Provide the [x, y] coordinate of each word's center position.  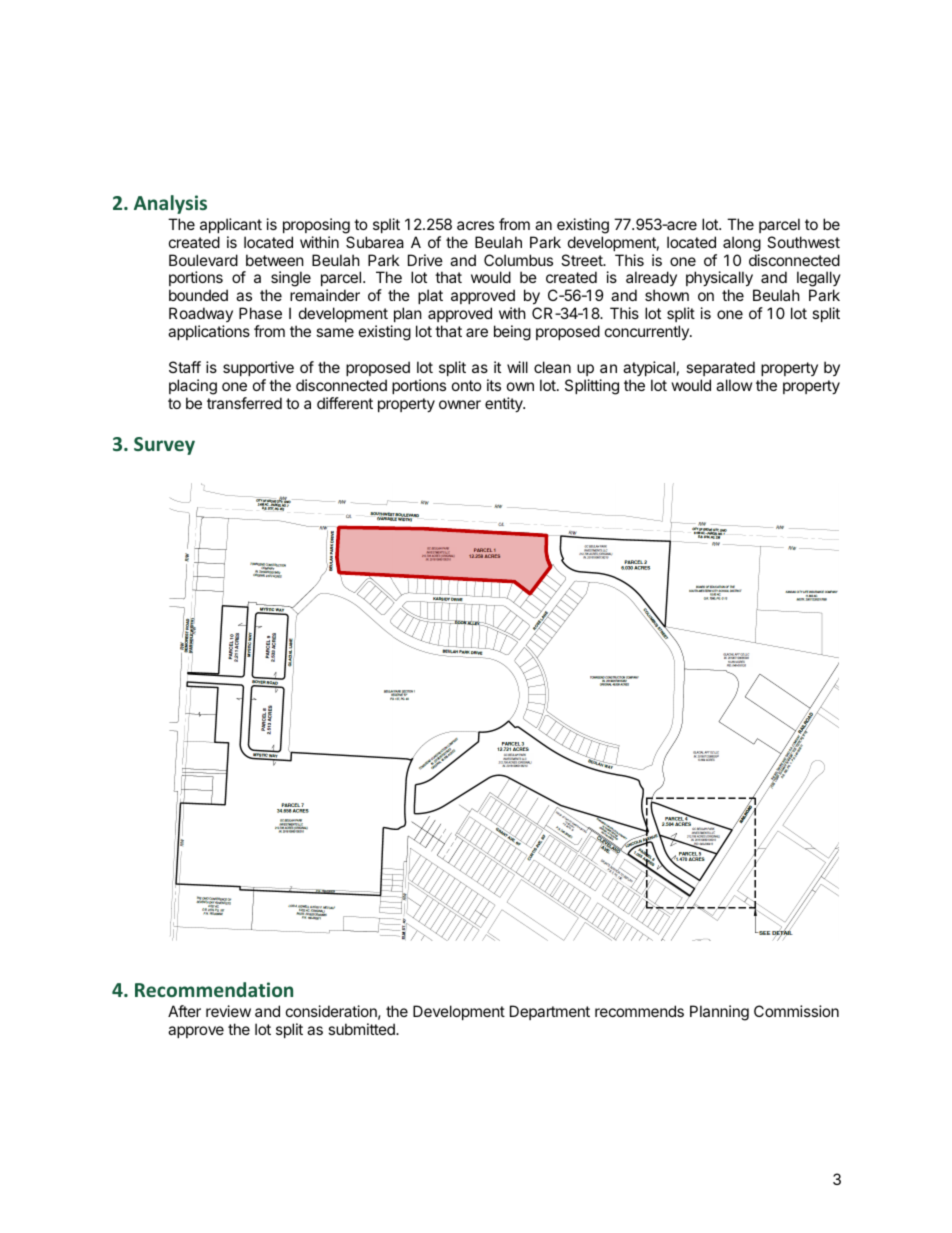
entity [505, 404]
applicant [231, 225]
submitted [362, 1029]
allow [734, 385]
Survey [164, 446]
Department [550, 1012]
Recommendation [214, 989]
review [228, 1011]
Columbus [518, 260]
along [742, 244]
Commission [796, 1011]
